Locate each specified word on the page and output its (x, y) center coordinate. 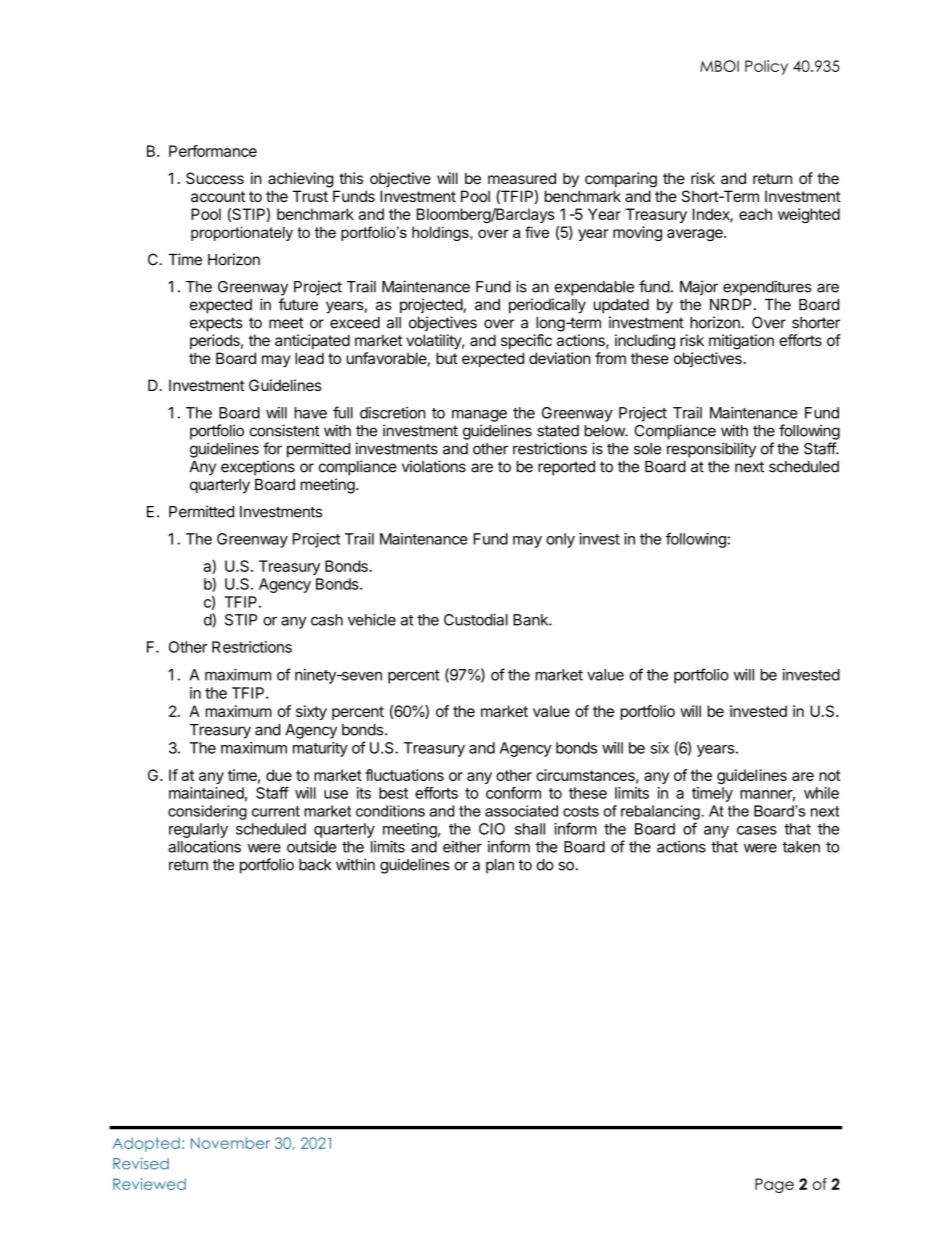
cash (327, 620)
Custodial (476, 619)
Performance (213, 151)
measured (522, 178)
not (830, 775)
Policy (766, 67)
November (230, 1143)
